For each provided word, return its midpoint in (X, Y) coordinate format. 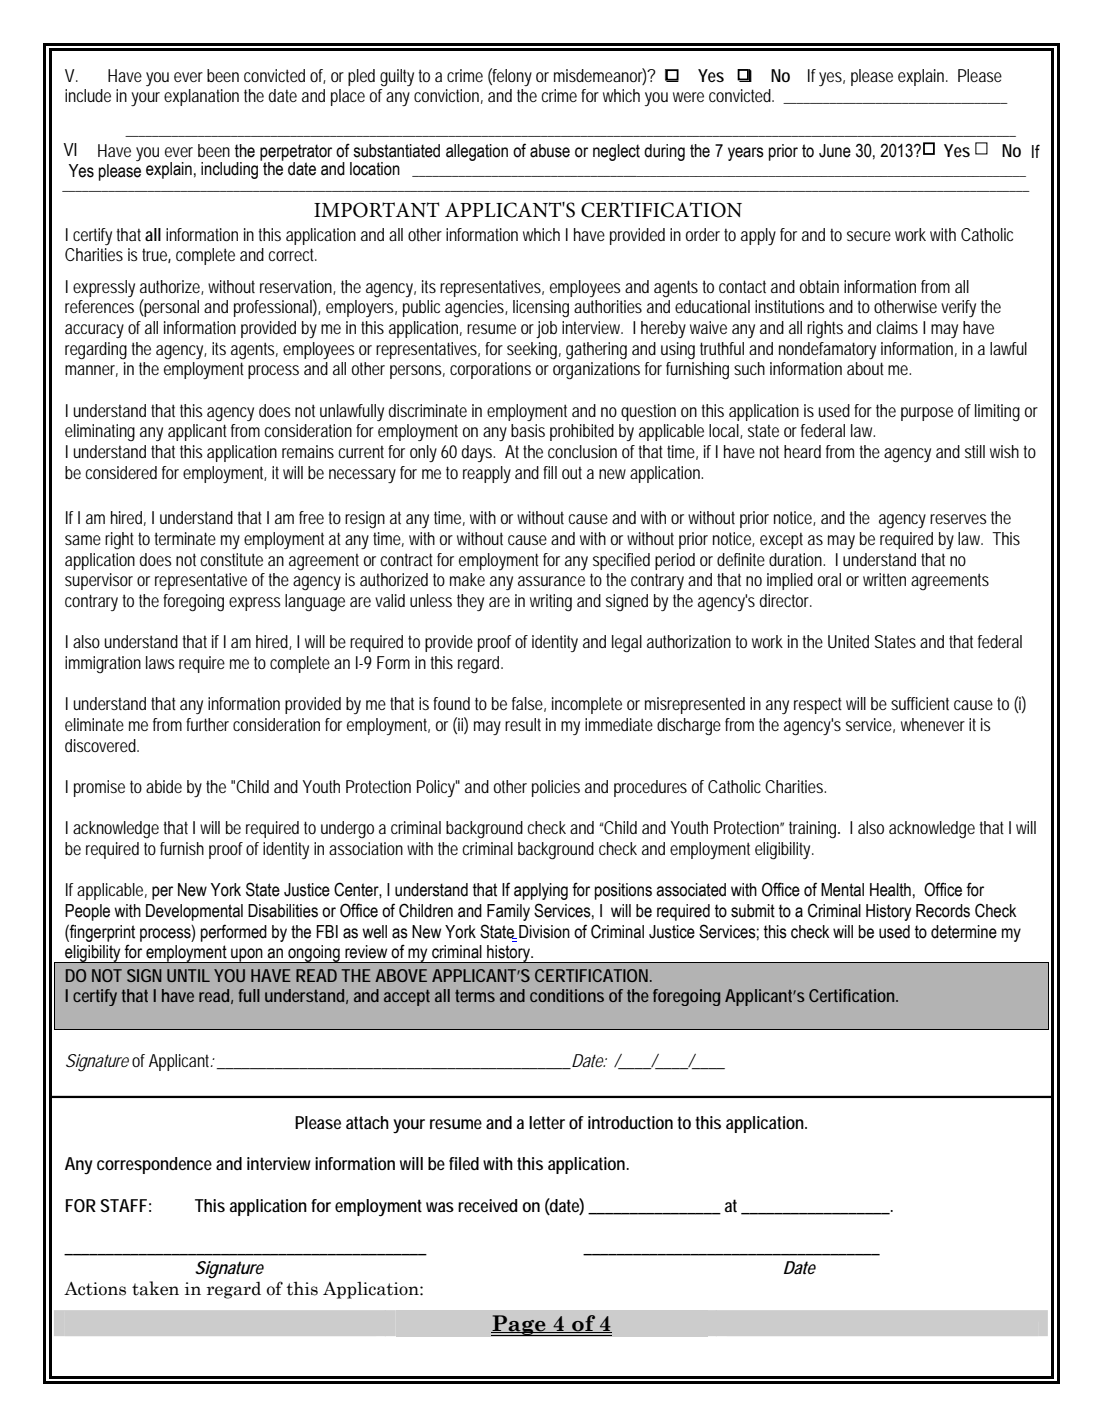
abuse (550, 151)
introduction (630, 1122)
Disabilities (283, 911)
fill (550, 472)
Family (508, 912)
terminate (185, 538)
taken (155, 1288)
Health (890, 890)
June (835, 151)
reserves (958, 519)
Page (519, 1325)
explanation (201, 97)
